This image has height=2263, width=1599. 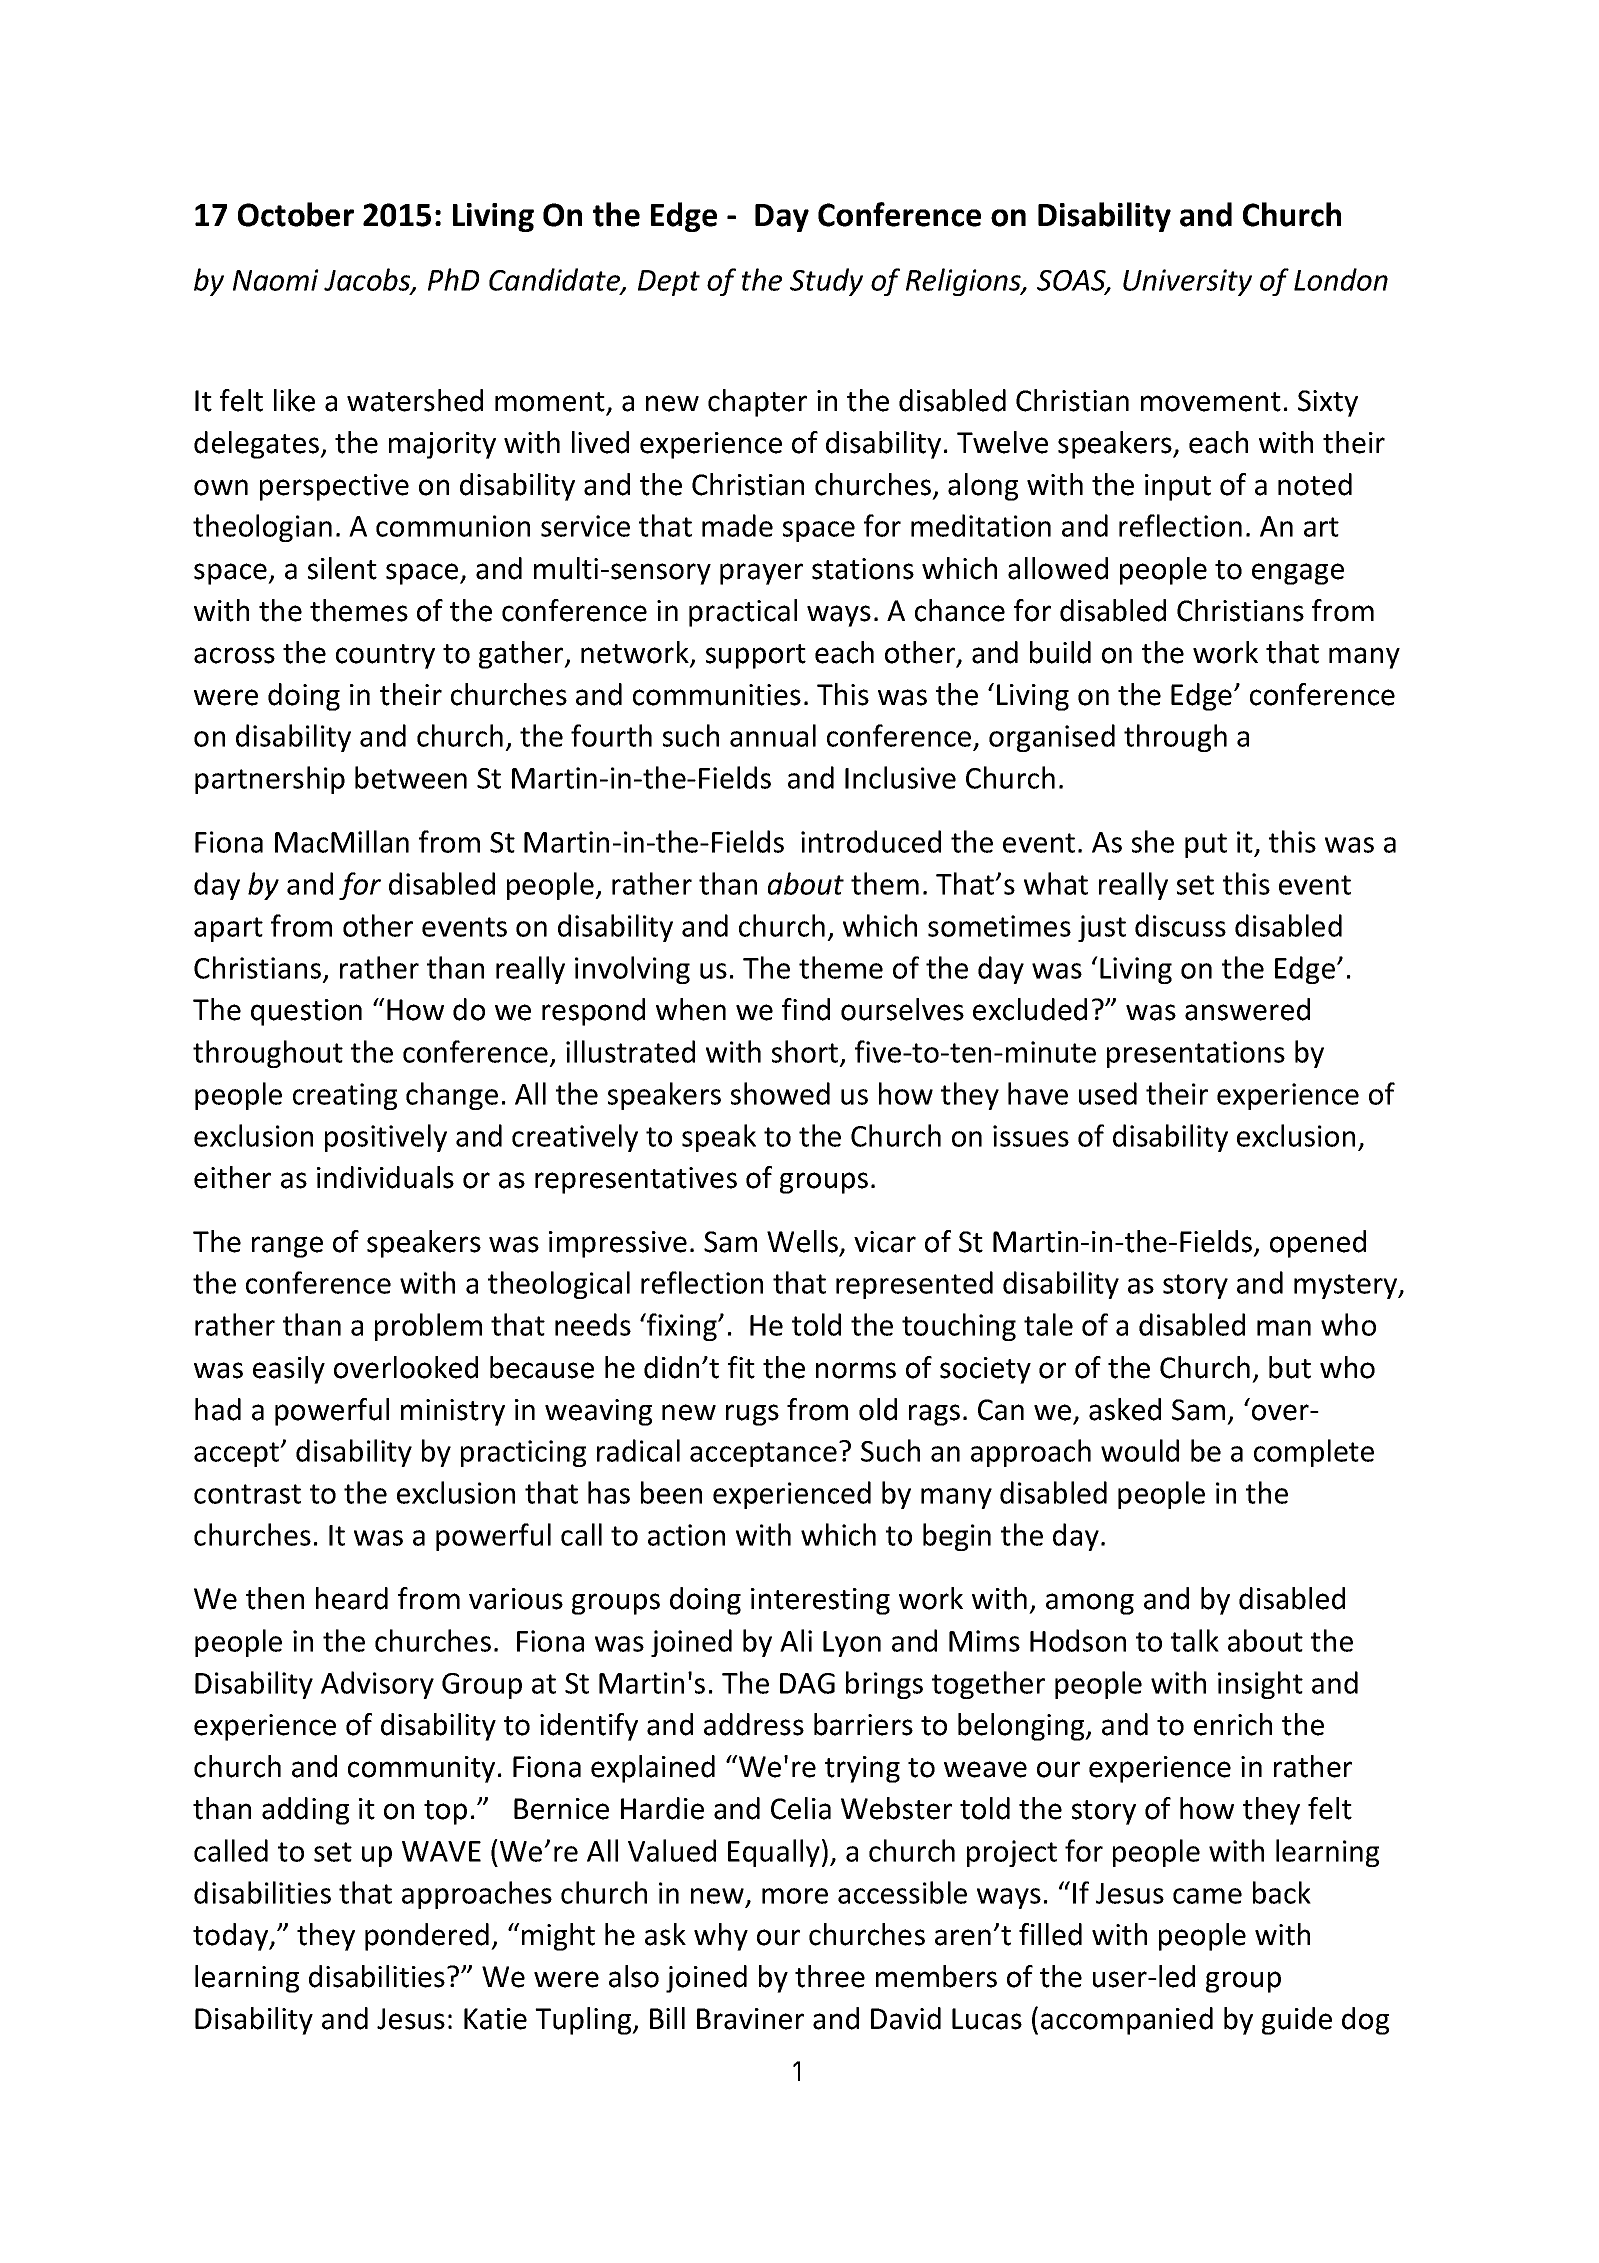 What do you see at coordinates (385, 656) in the image?
I see `country` at bounding box center [385, 656].
